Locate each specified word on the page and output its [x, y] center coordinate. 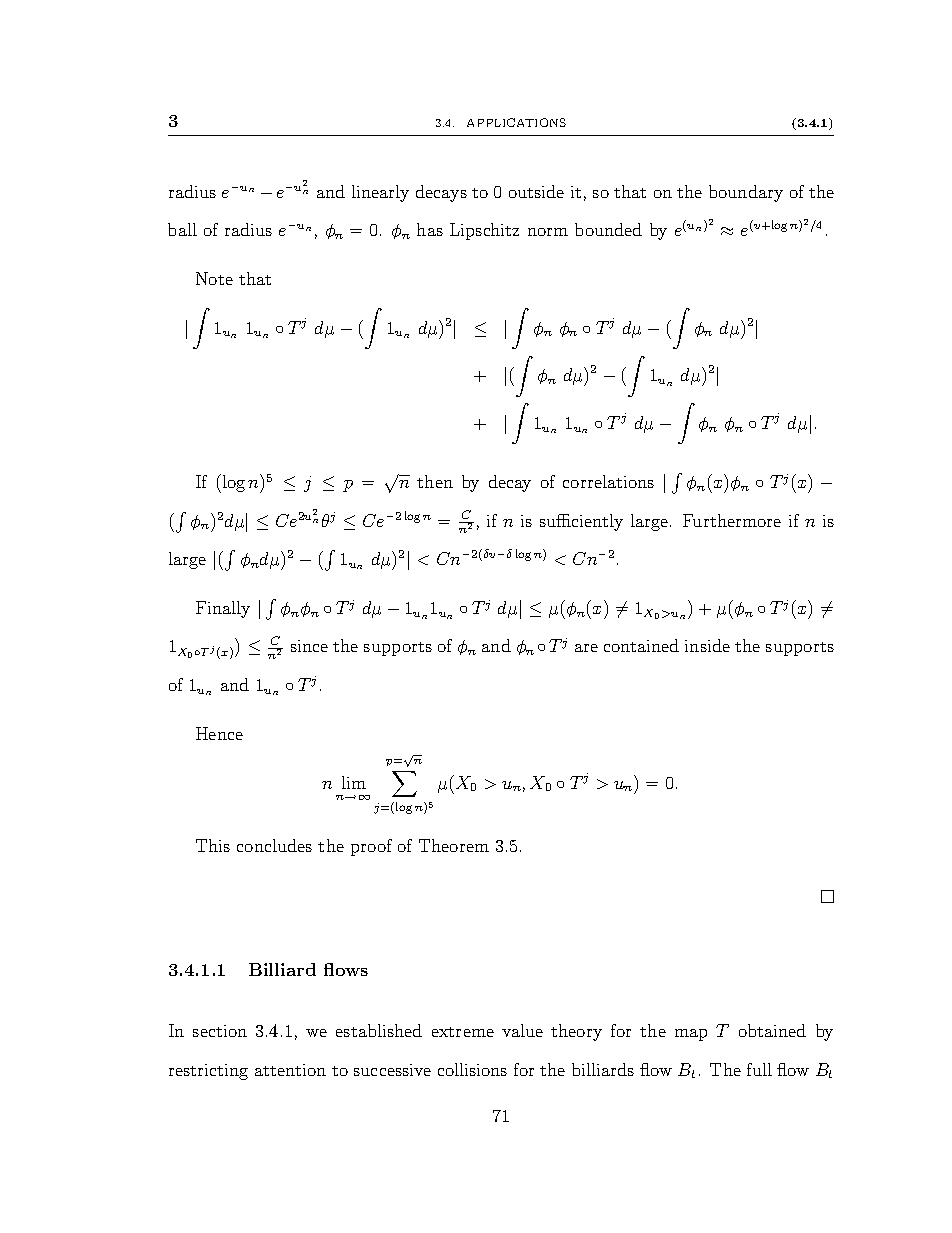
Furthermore [732, 520]
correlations [608, 481]
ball [182, 229]
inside [707, 645]
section [220, 1031]
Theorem [454, 845]
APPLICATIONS [516, 122]
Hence [219, 733]
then [435, 481]
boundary [746, 193]
